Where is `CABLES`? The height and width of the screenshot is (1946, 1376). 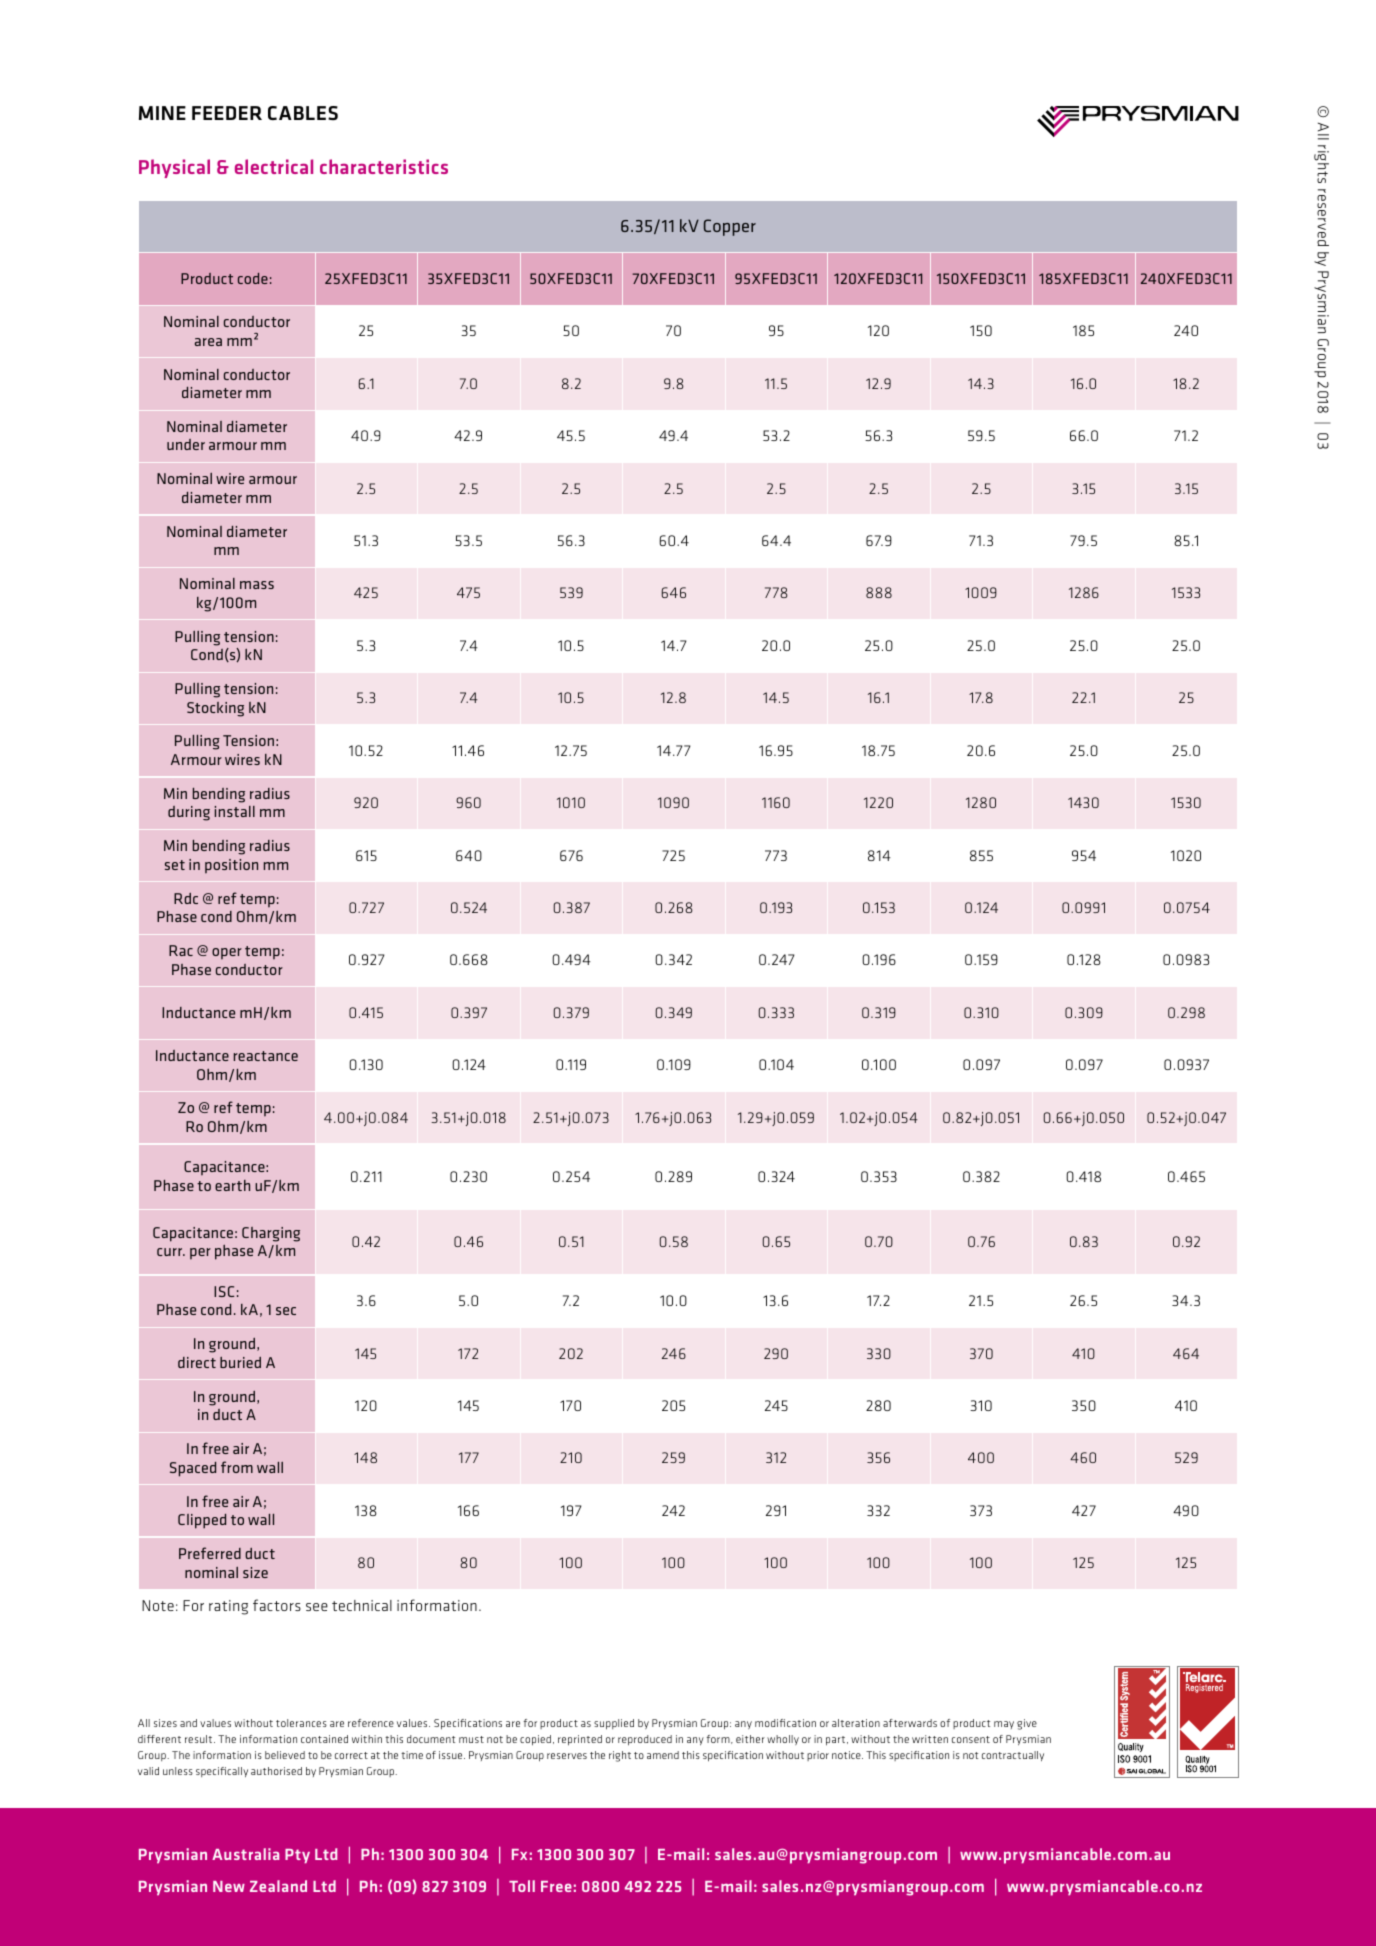 CABLES is located at coordinates (303, 113).
